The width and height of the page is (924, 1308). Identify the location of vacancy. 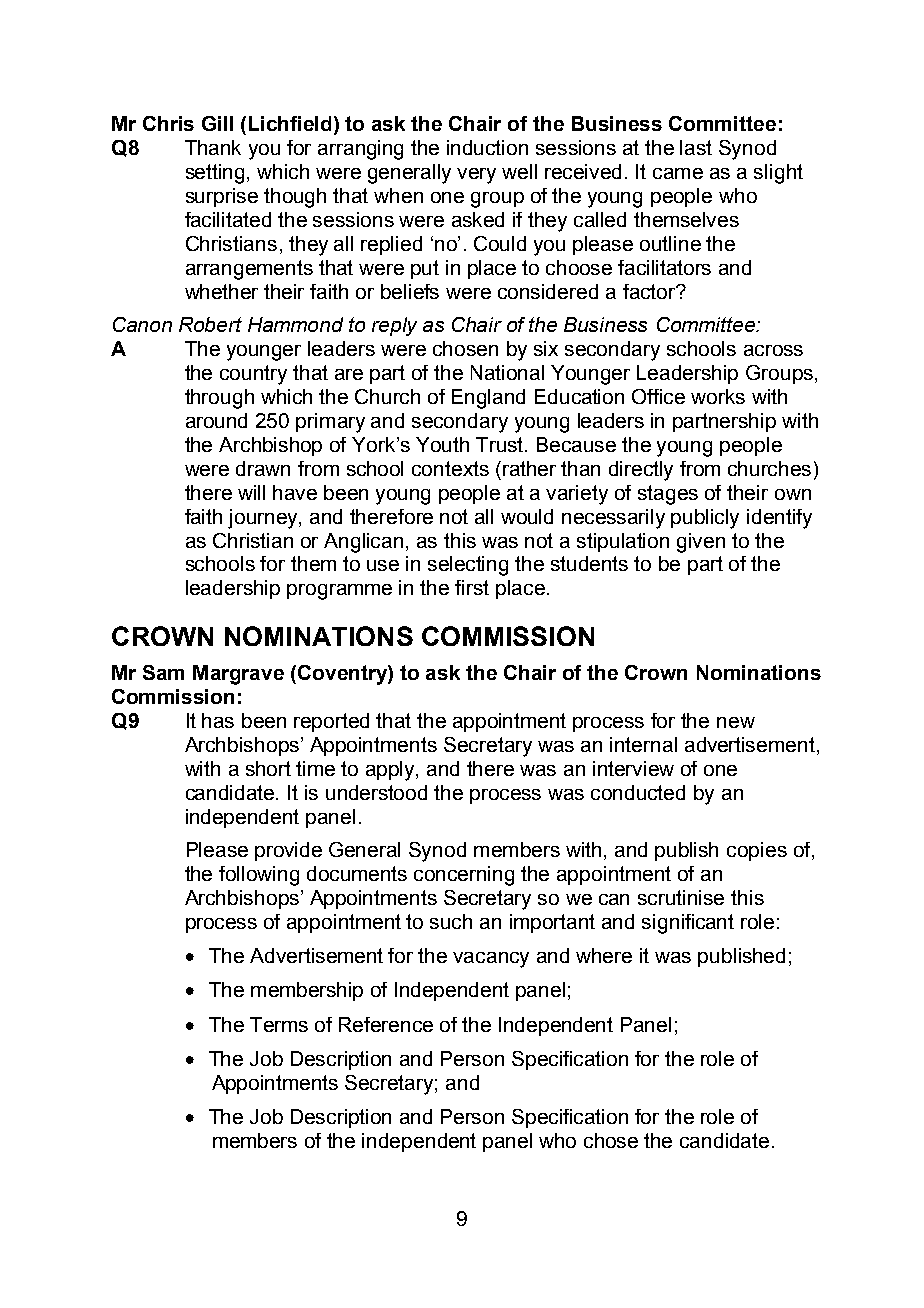
(491, 960).
